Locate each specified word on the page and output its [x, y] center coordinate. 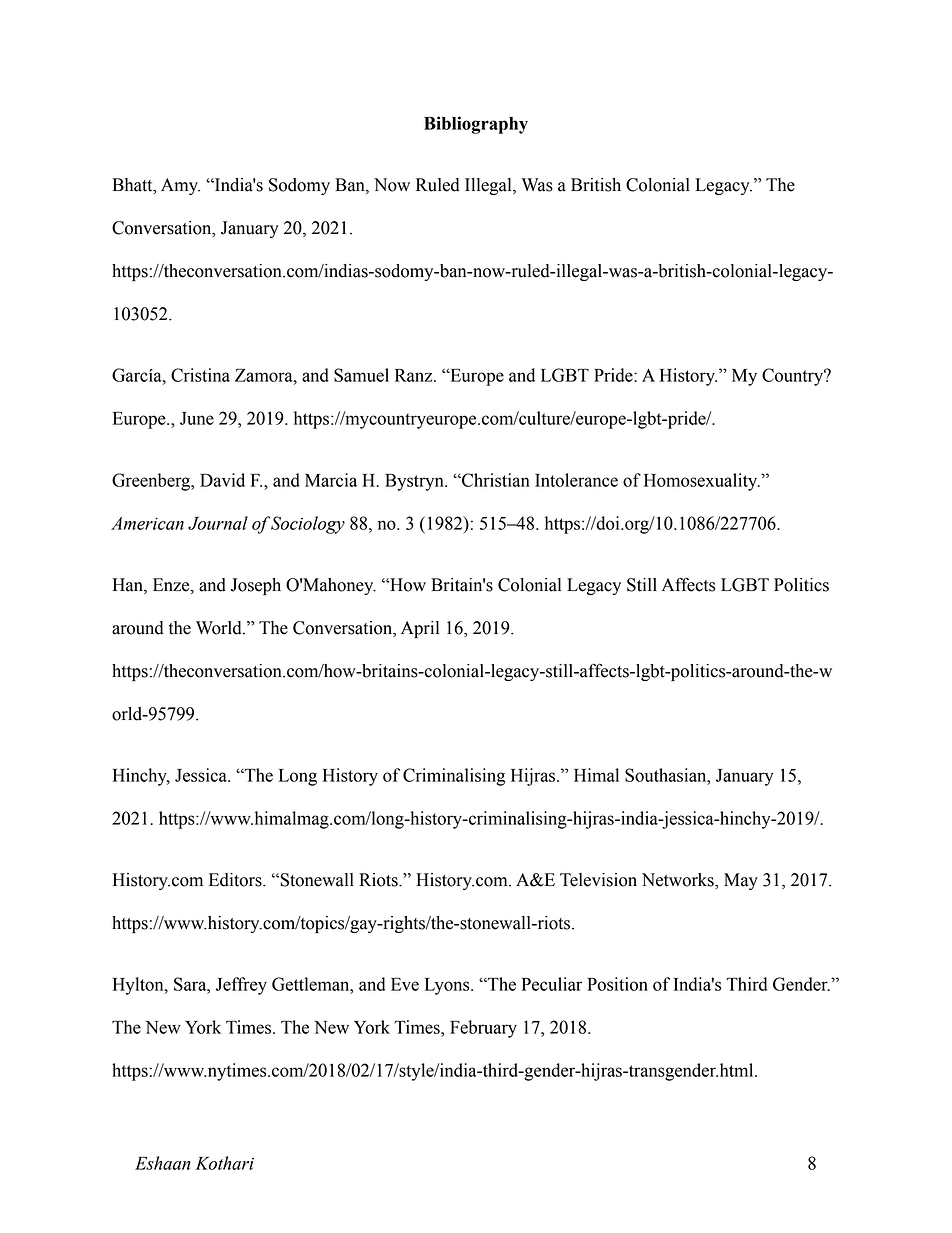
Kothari [225, 1163]
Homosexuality [702, 482]
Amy [180, 186]
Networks [679, 881]
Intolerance [576, 480]
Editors [236, 880]
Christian [495, 480]
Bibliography [476, 125]
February [483, 1029]
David [222, 480]
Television [598, 880]
